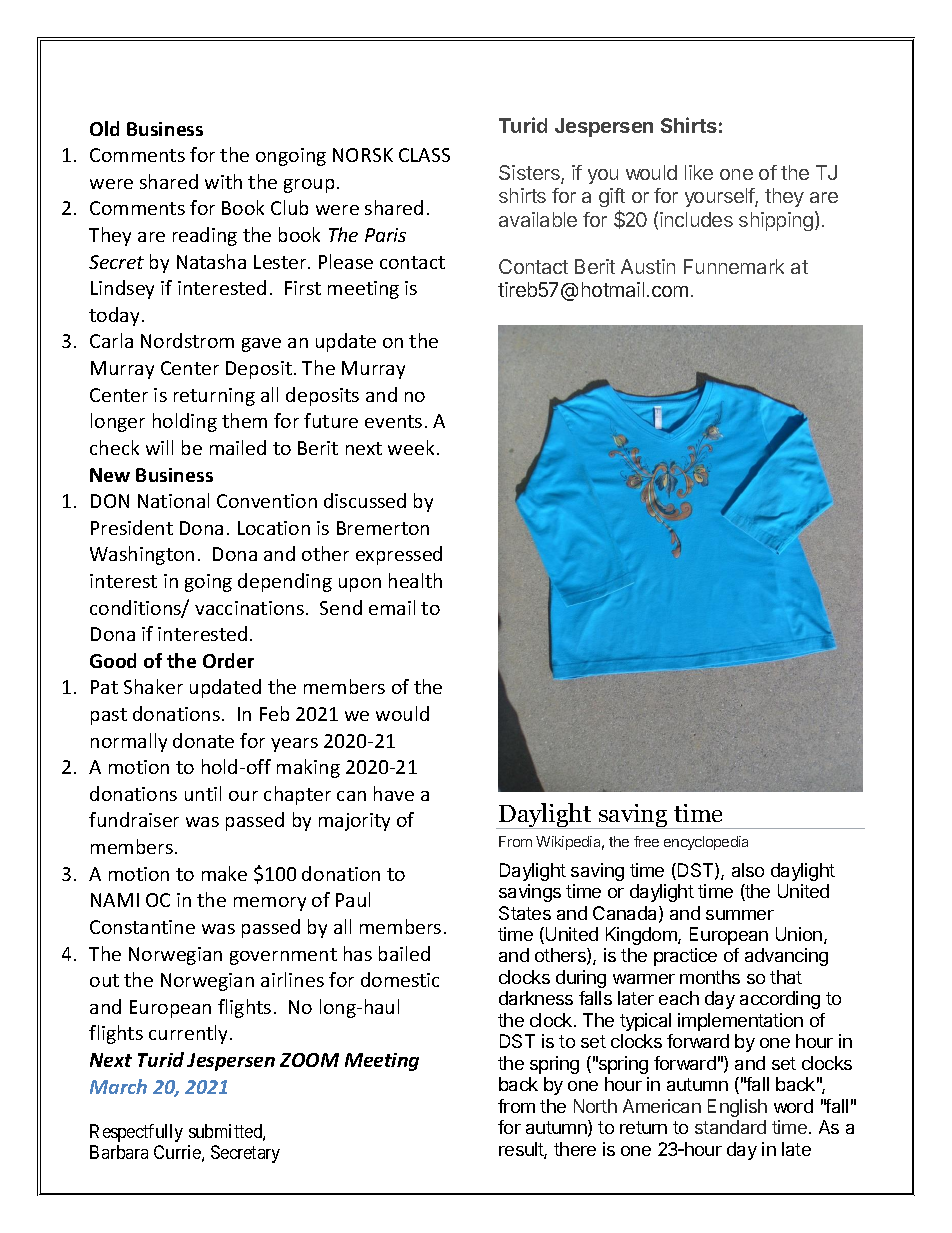 This screenshot has height=1233, width=952. Describe the element at coordinates (706, 843) in the screenshot. I see `encyclopedia` at that location.
